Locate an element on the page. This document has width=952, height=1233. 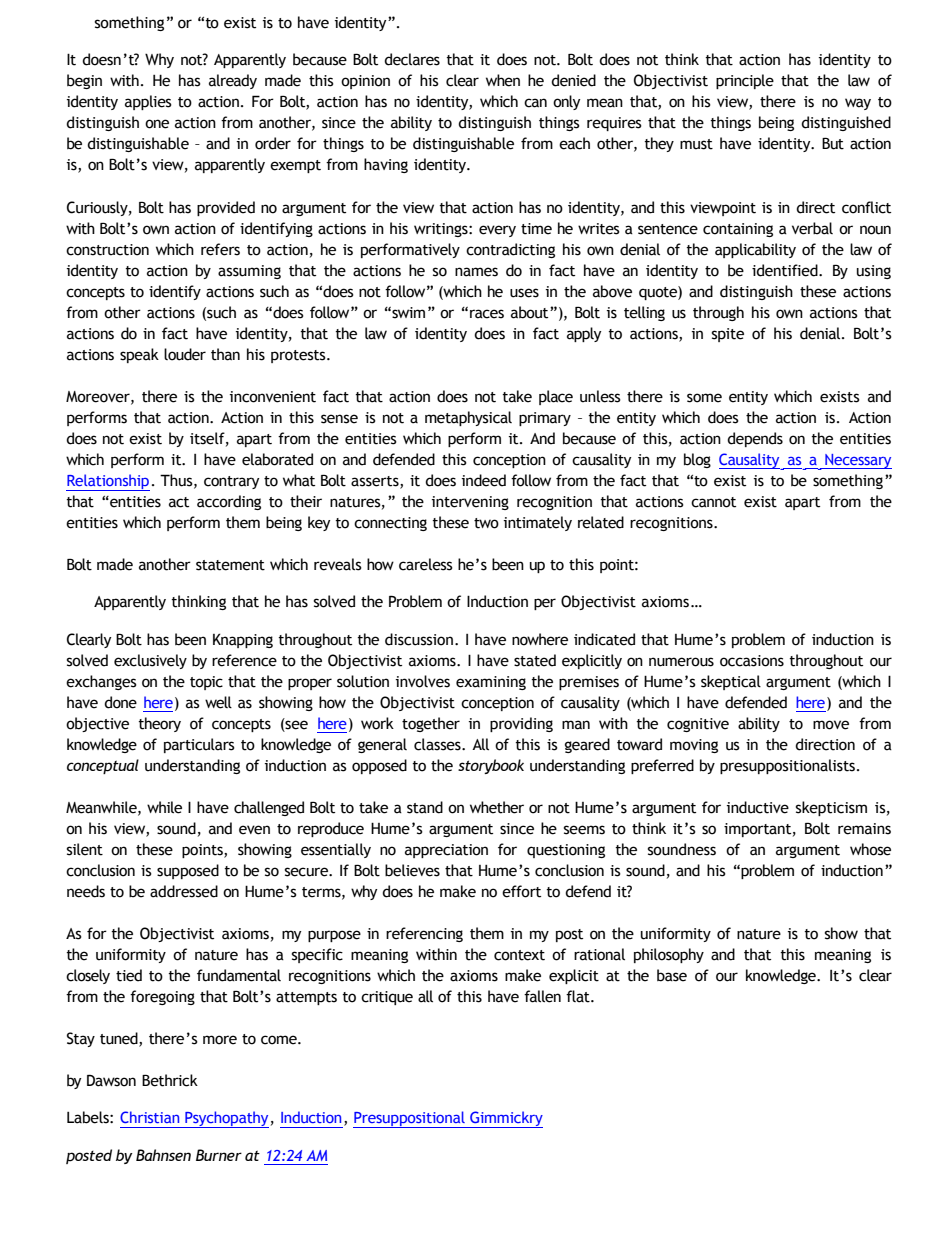
occasions is located at coordinates (752, 661).
